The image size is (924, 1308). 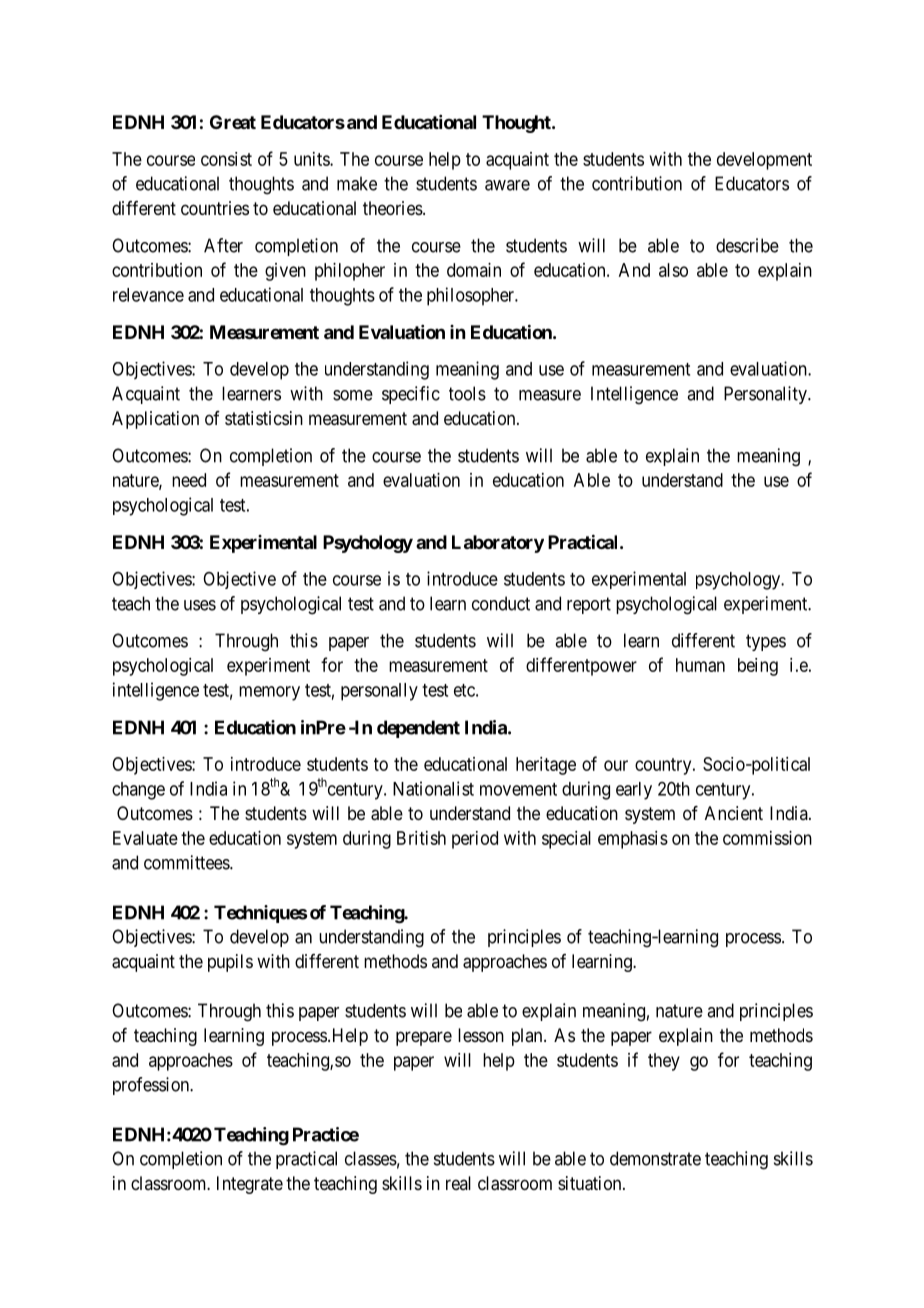 What do you see at coordinates (501, 603) in the screenshot?
I see `conduct` at bounding box center [501, 603].
